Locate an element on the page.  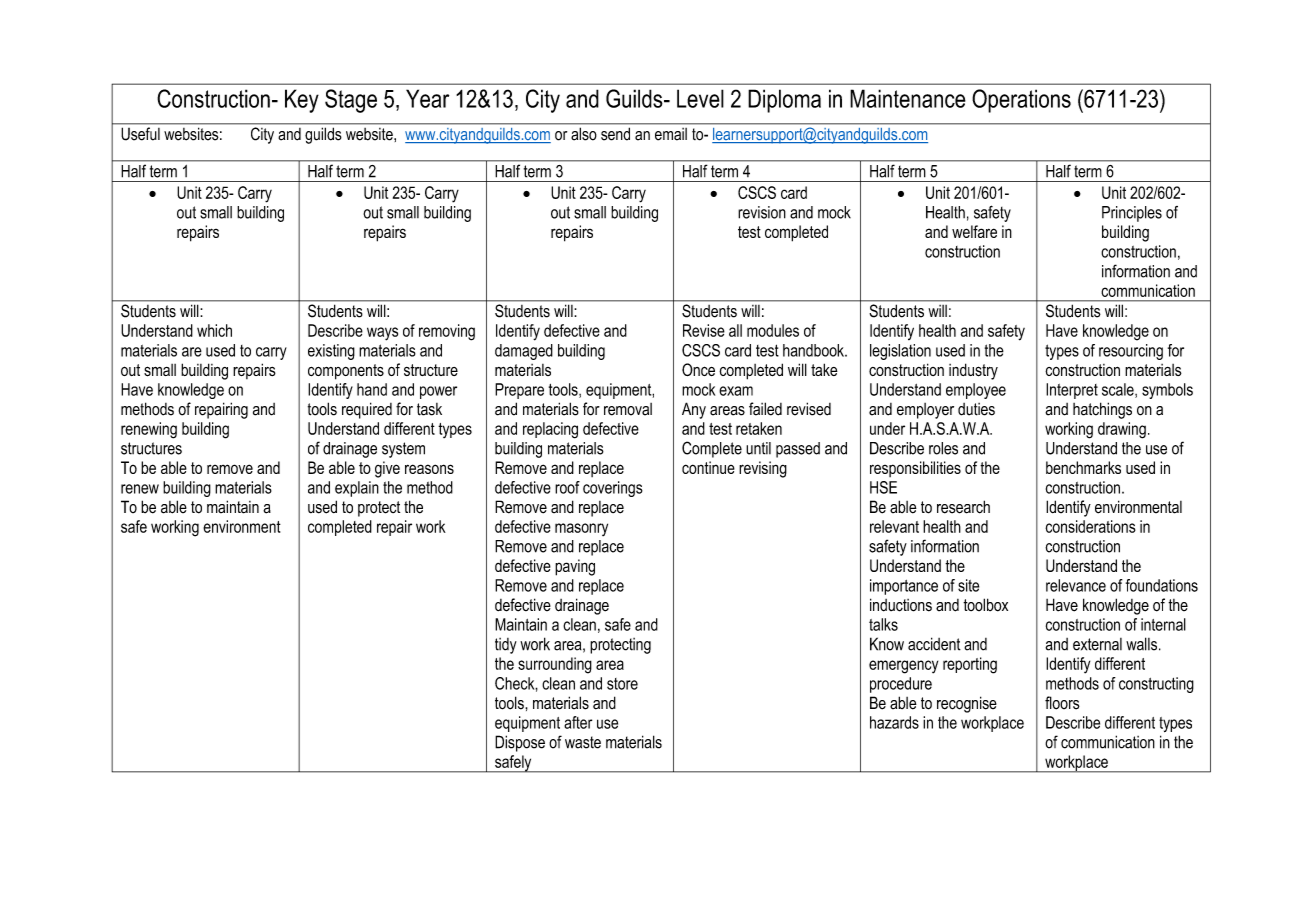
resourcing is located at coordinates (1131, 352).
